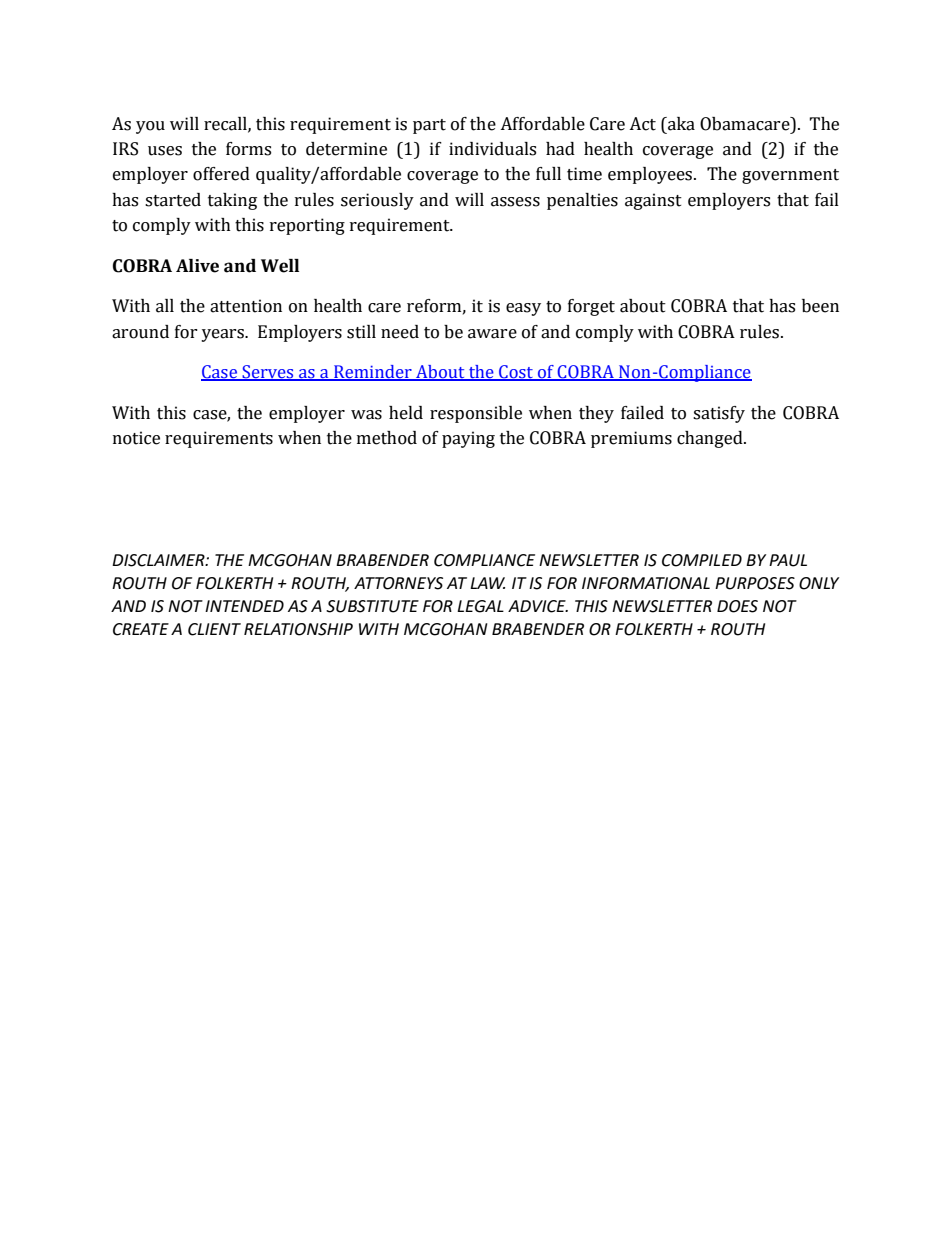  Describe the element at coordinates (680, 124) in the image. I see `aka` at that location.
